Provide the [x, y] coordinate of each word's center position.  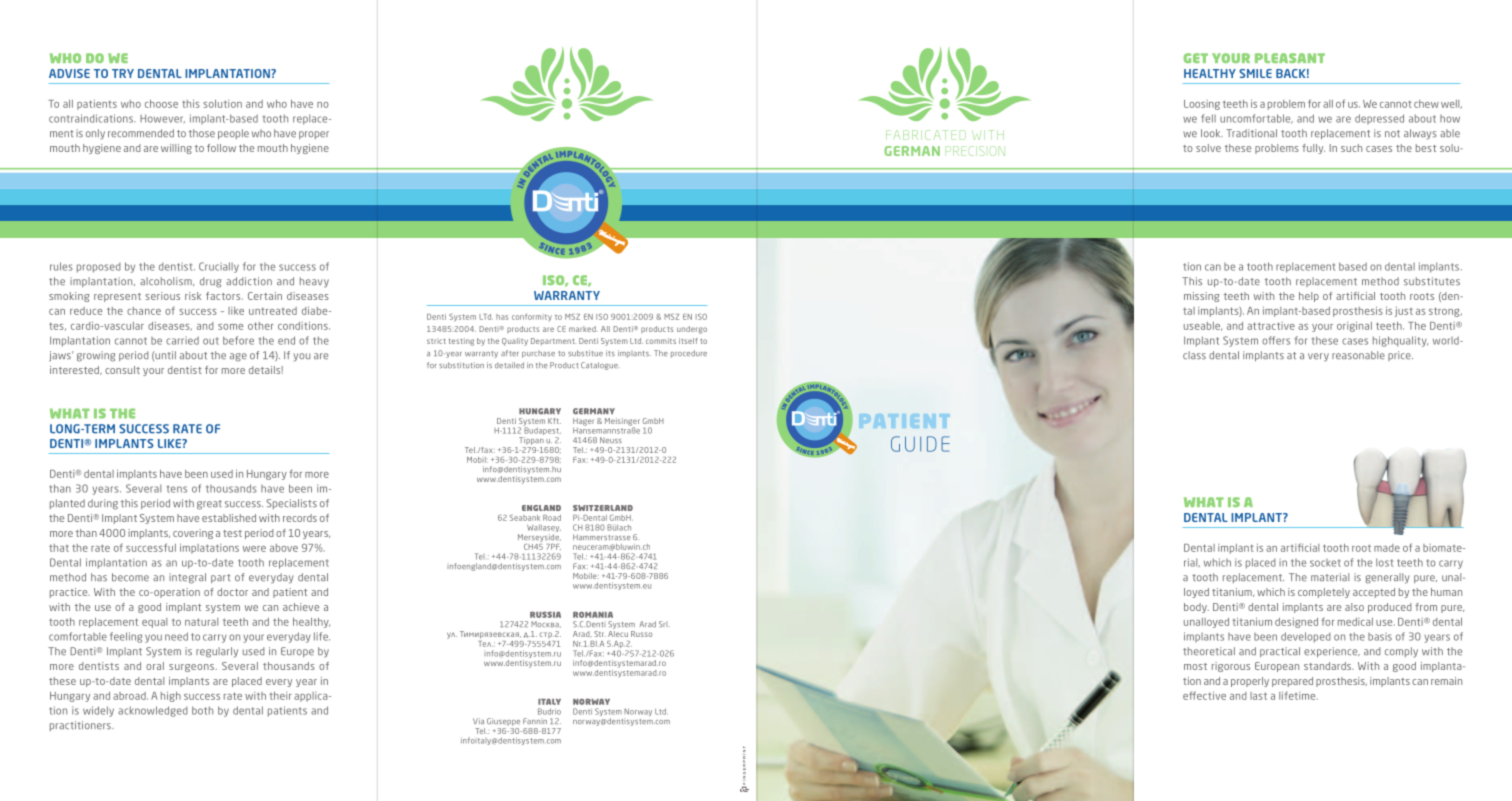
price [1400, 356]
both [202, 710]
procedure [689, 354]
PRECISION [975, 151]
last [1258, 696]
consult [122, 370]
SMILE [1255, 73]
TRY [123, 73]
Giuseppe [503, 722]
